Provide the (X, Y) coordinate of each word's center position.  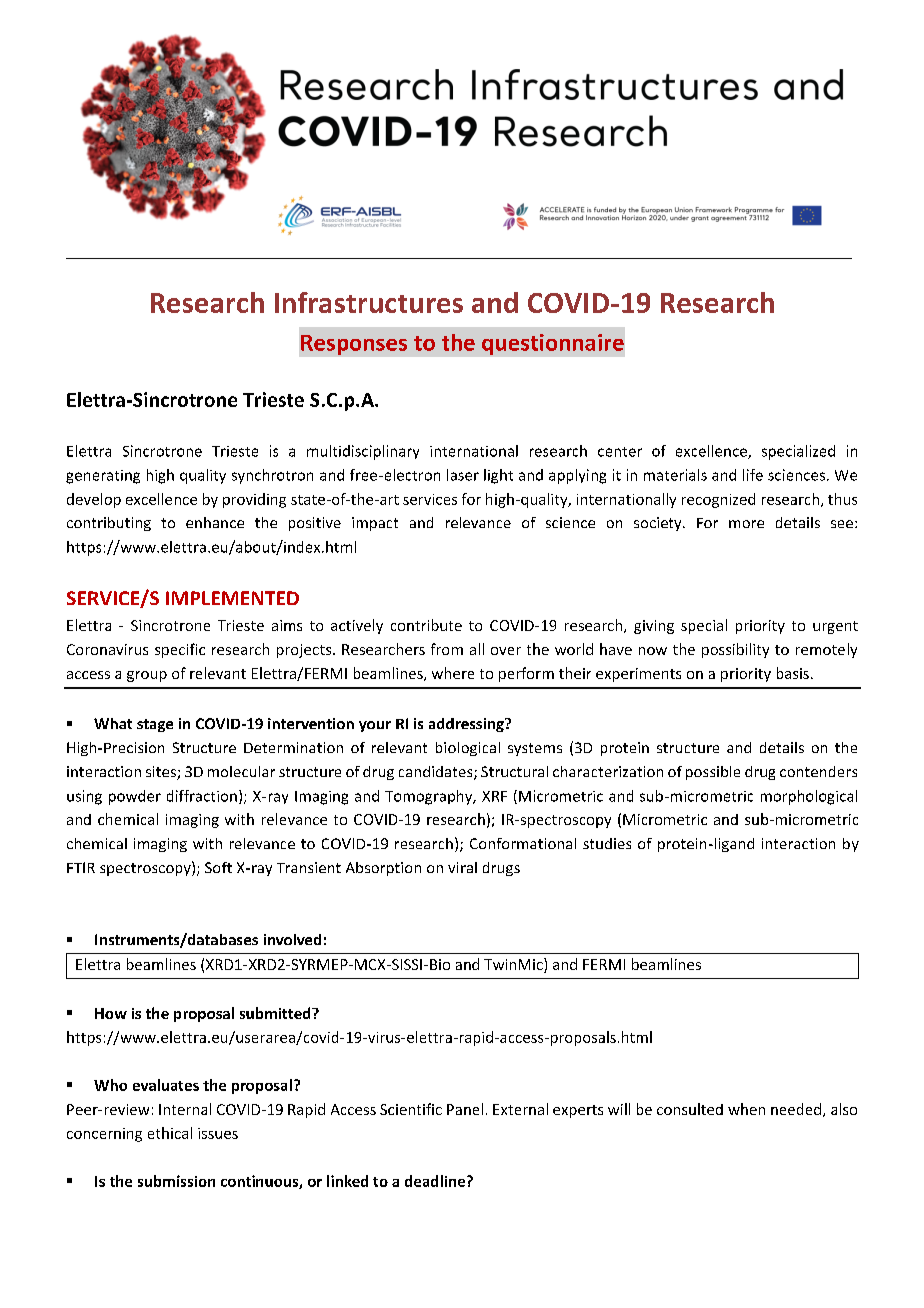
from (447, 649)
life (753, 475)
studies (607, 843)
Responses (354, 345)
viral (462, 867)
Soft (218, 867)
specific (180, 650)
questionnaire (553, 344)
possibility (735, 650)
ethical (170, 1133)
